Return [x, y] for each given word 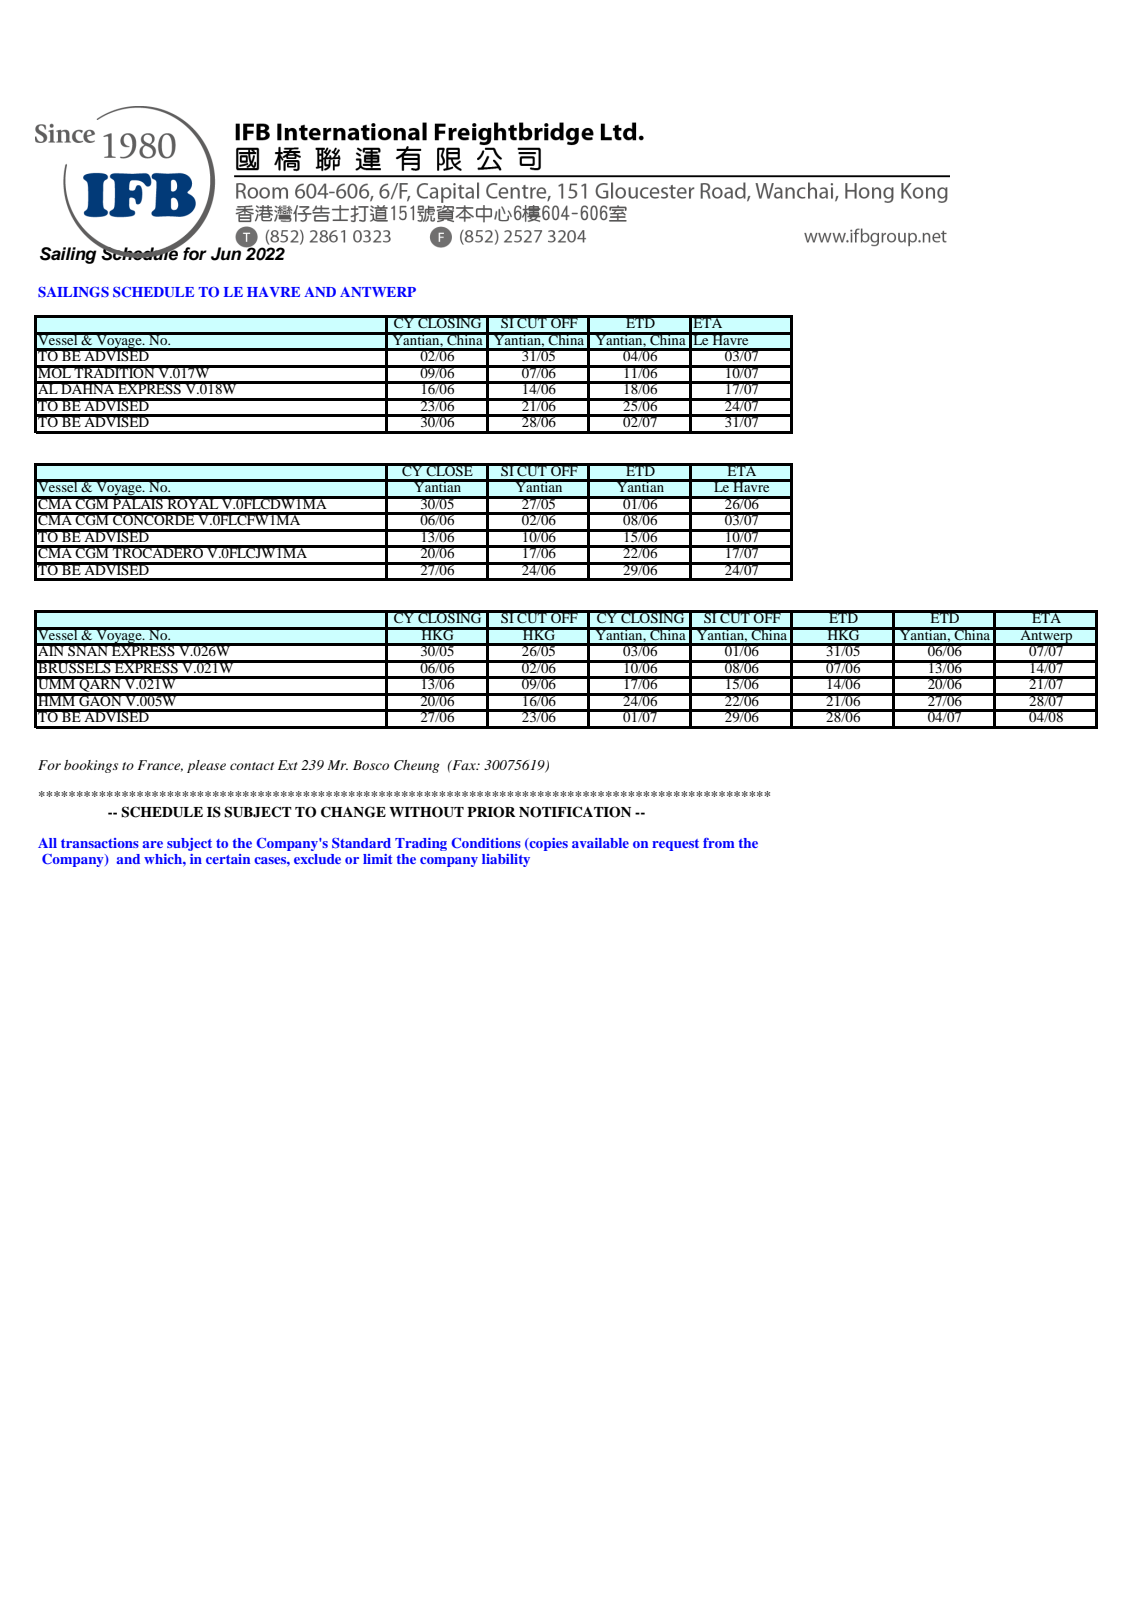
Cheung [417, 766]
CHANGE [353, 812]
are [152, 844]
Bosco [371, 765]
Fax [464, 765]
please [206, 766]
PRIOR [491, 812]
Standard [361, 843]
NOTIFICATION [575, 812]
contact [252, 766]
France [160, 766]
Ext [288, 765]
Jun [227, 253]
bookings [91, 766]
